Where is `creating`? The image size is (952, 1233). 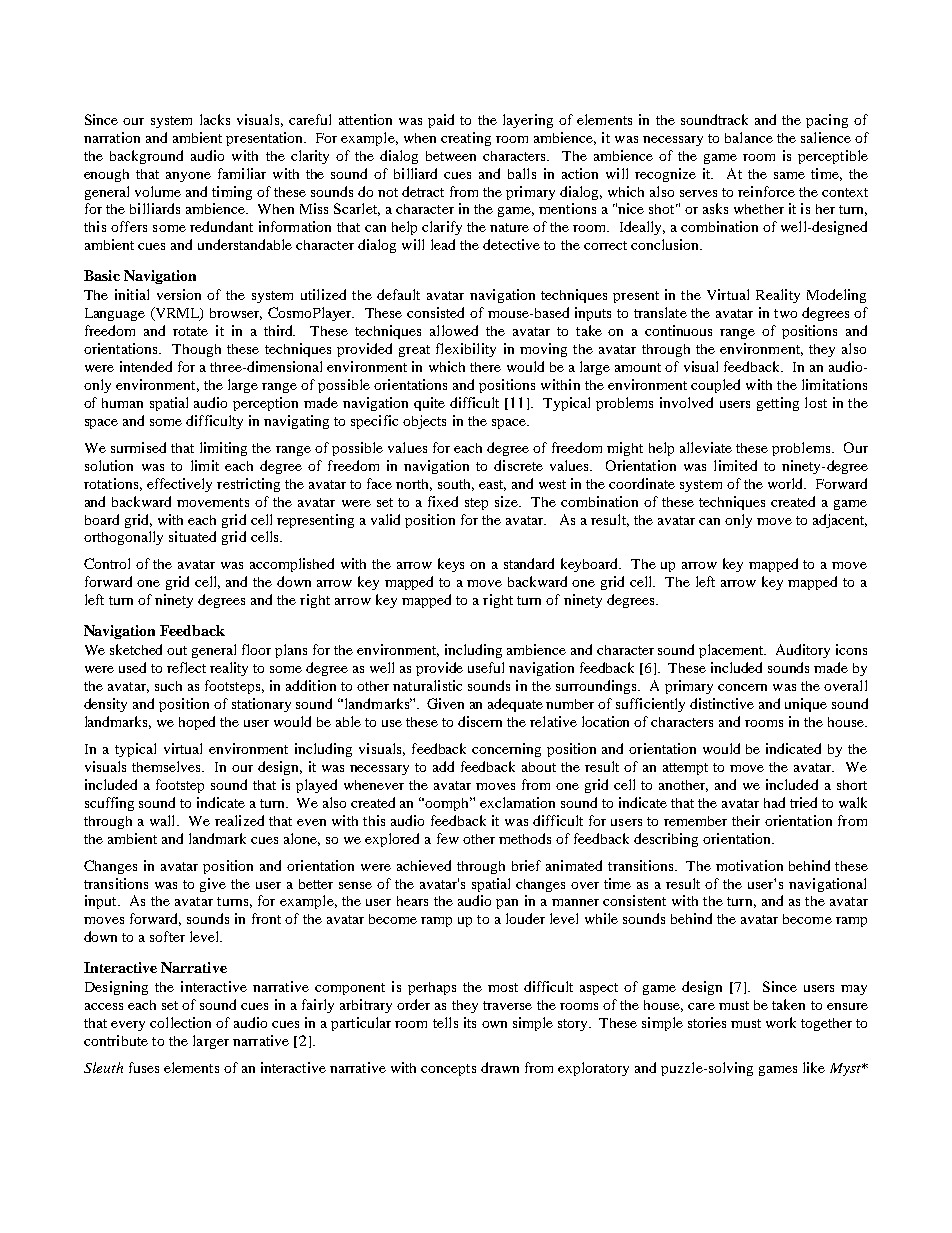 creating is located at coordinates (466, 139).
